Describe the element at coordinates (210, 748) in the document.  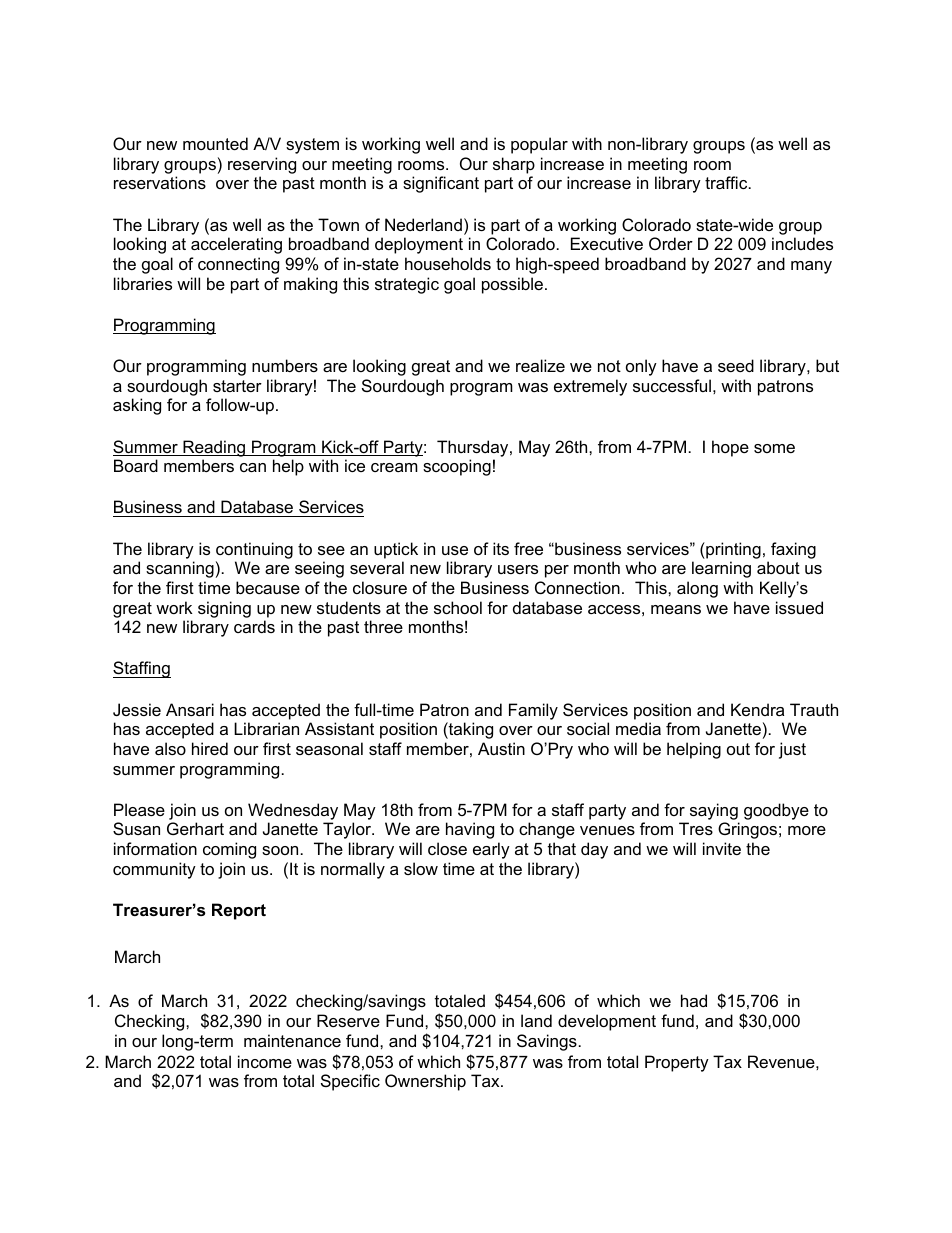
I see `hired` at that location.
